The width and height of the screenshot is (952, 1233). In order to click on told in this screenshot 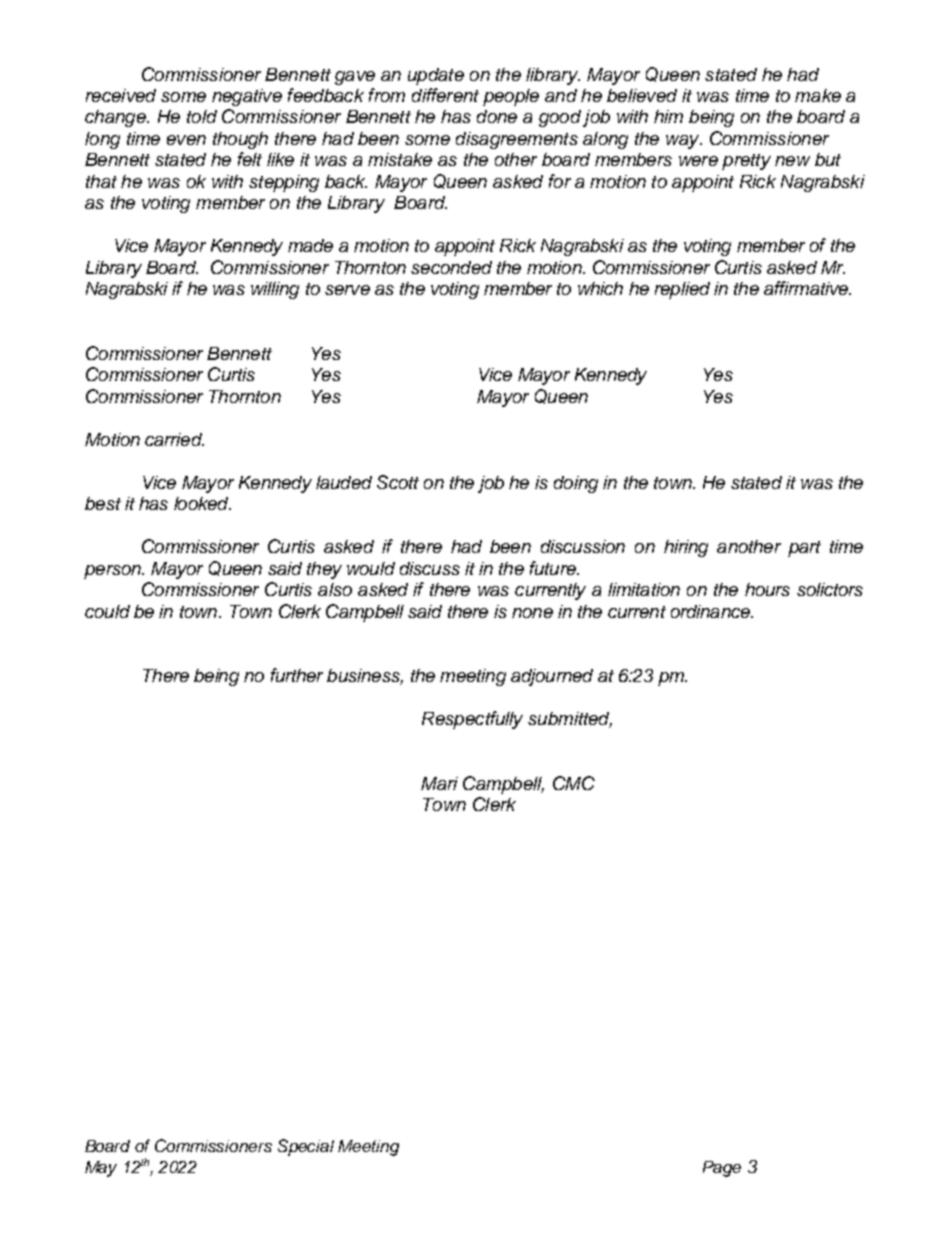, I will do `click(202, 116)`.
